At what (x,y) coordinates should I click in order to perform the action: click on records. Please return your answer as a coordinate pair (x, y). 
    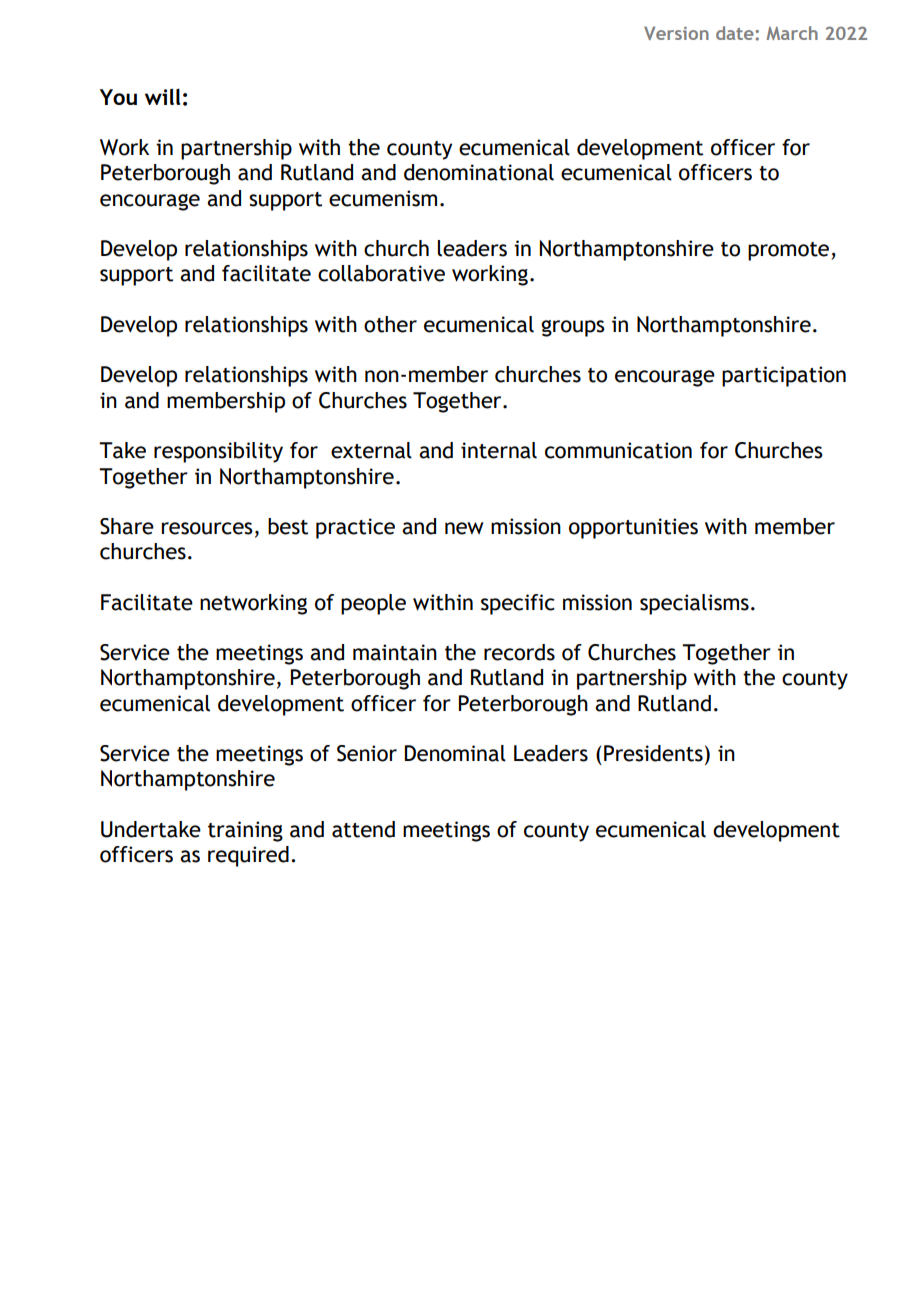
    Looking at the image, I should click on (519, 652).
